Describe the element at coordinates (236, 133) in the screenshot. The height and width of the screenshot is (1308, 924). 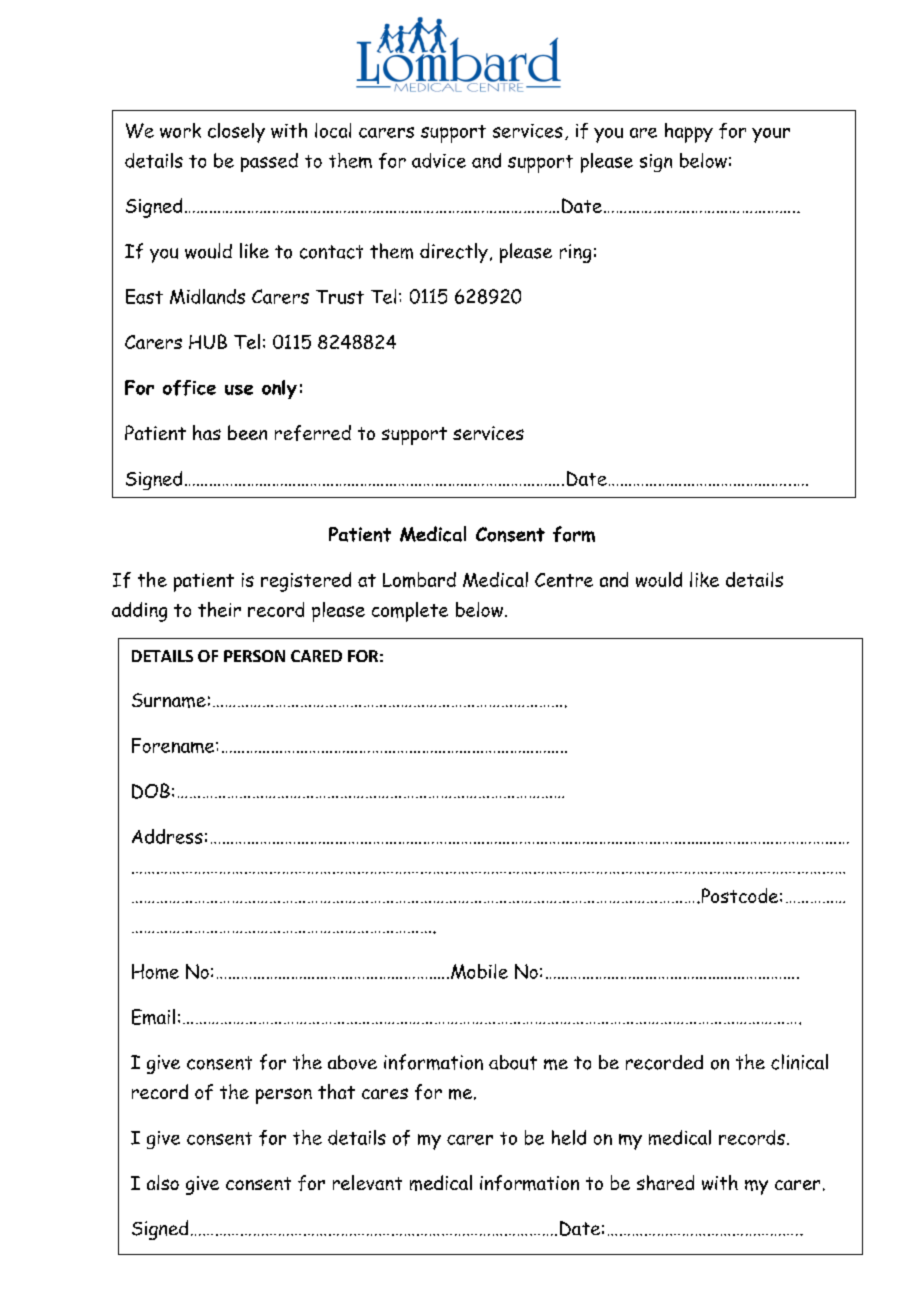
I see `closely` at that location.
